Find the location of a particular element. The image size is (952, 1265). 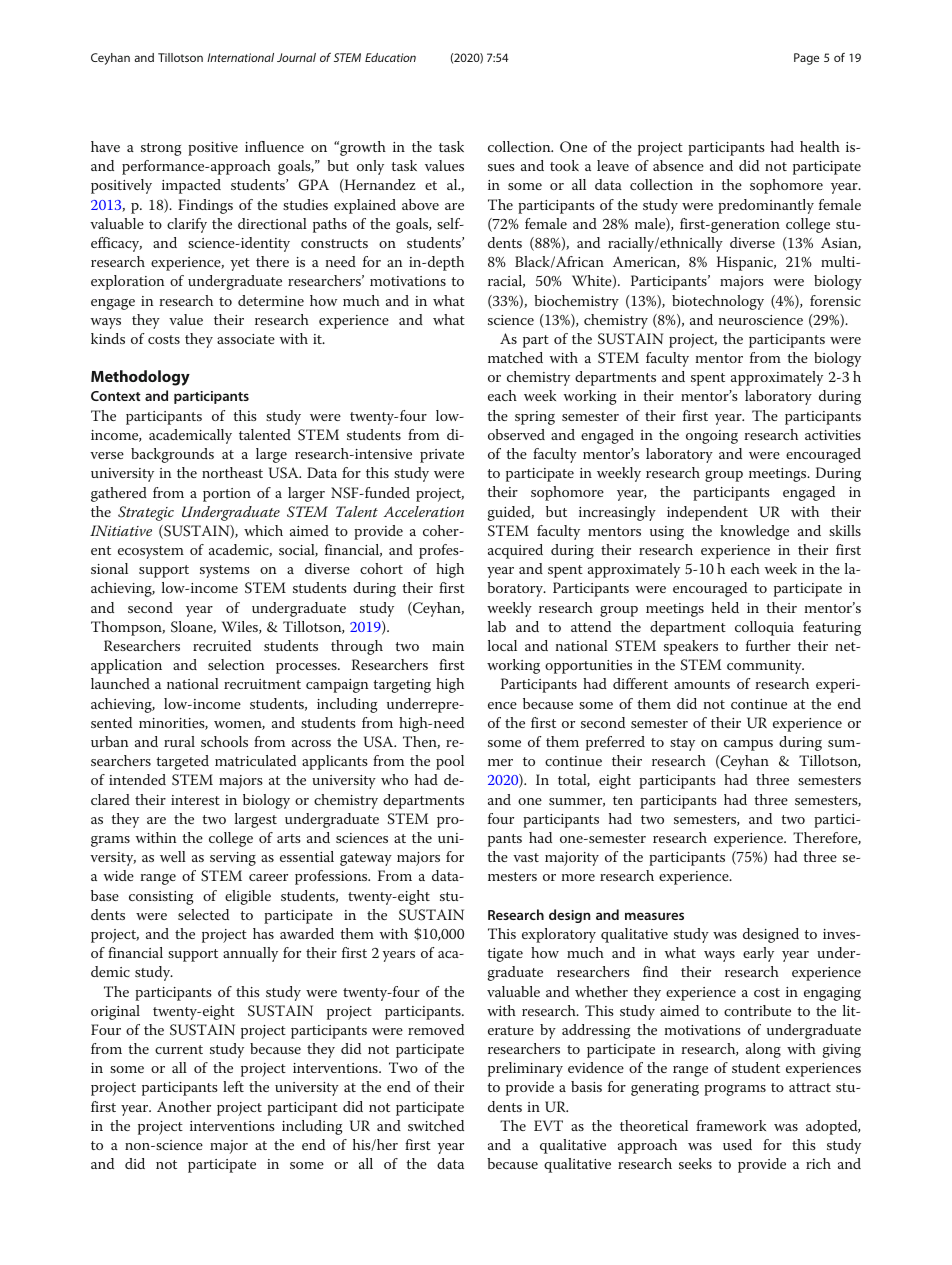

recruited is located at coordinates (222, 645).
